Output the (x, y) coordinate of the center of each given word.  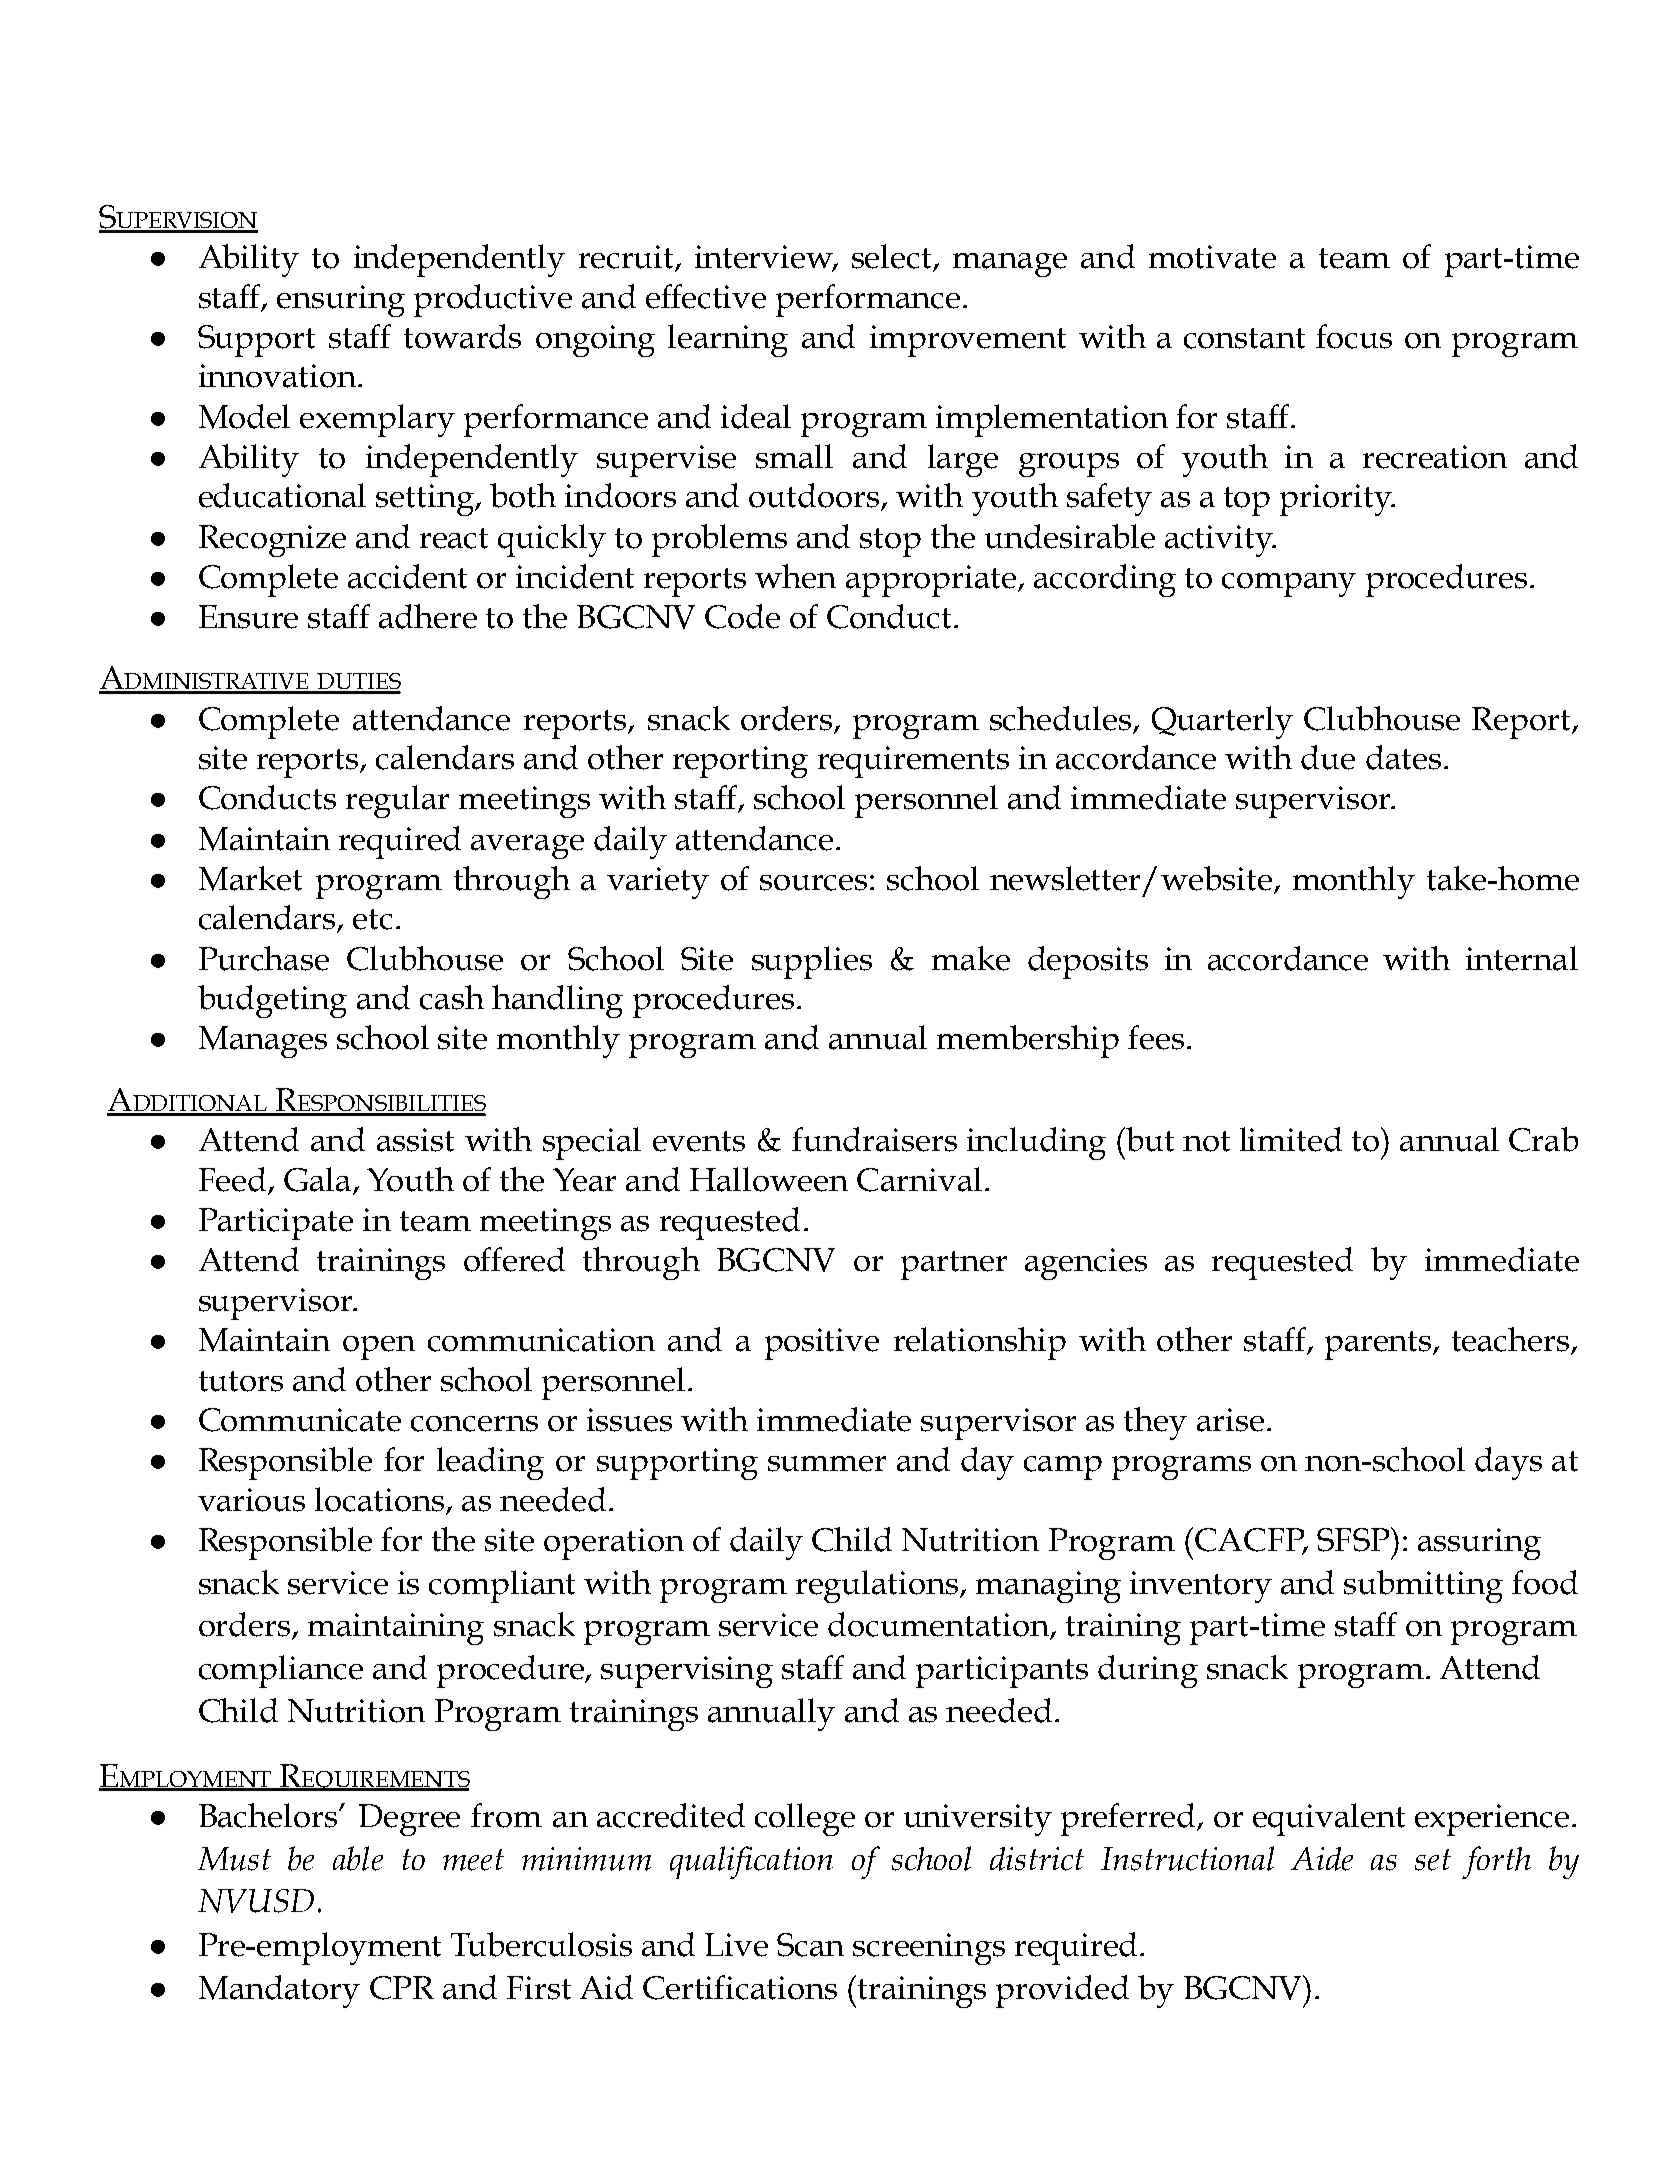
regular (397, 801)
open (379, 1348)
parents (1379, 1345)
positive (822, 1344)
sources (813, 883)
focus (1354, 336)
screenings (929, 1949)
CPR (402, 1988)
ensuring (341, 301)
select (893, 257)
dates (1403, 757)
